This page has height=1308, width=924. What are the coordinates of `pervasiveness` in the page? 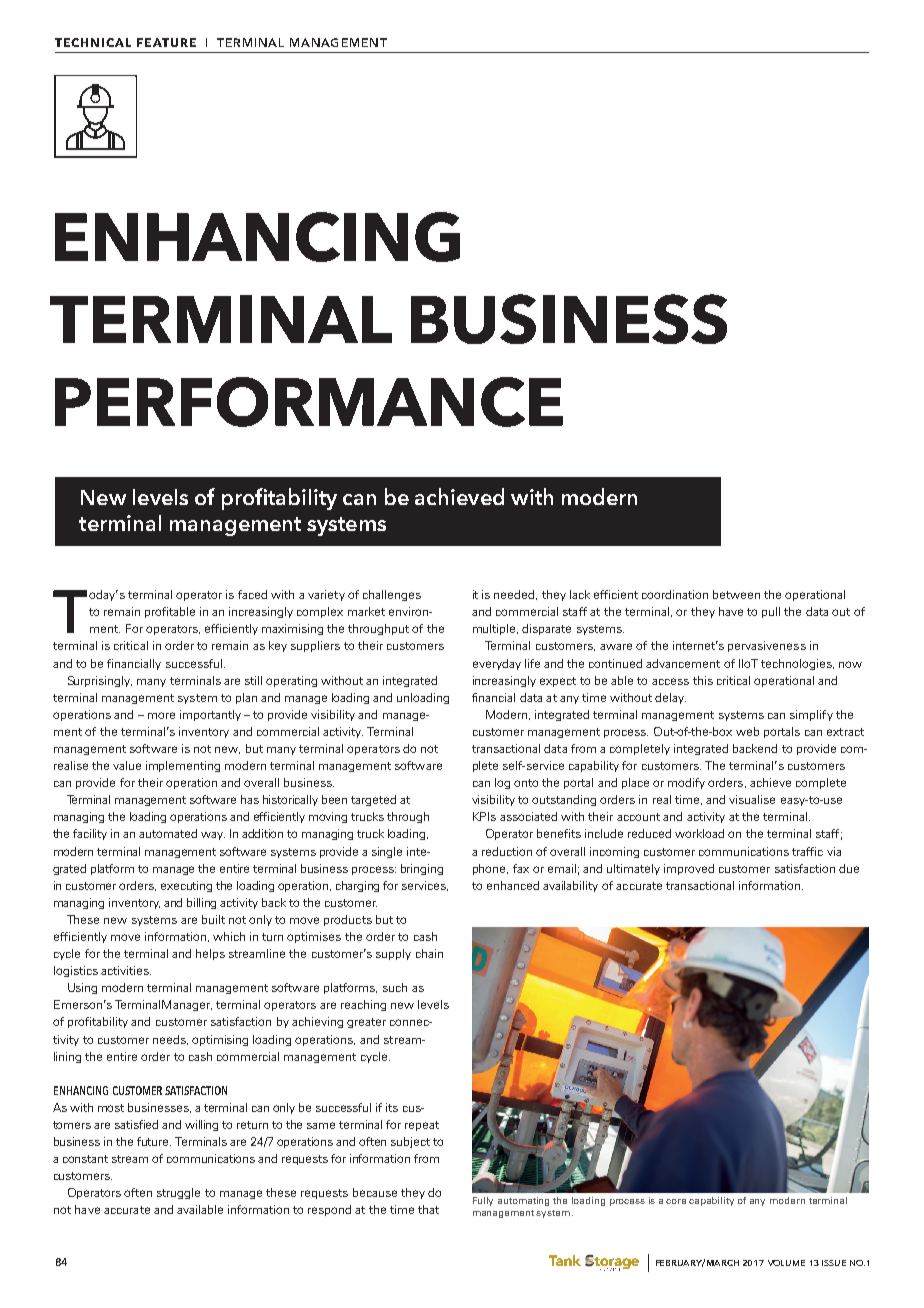 It's located at (767, 646).
